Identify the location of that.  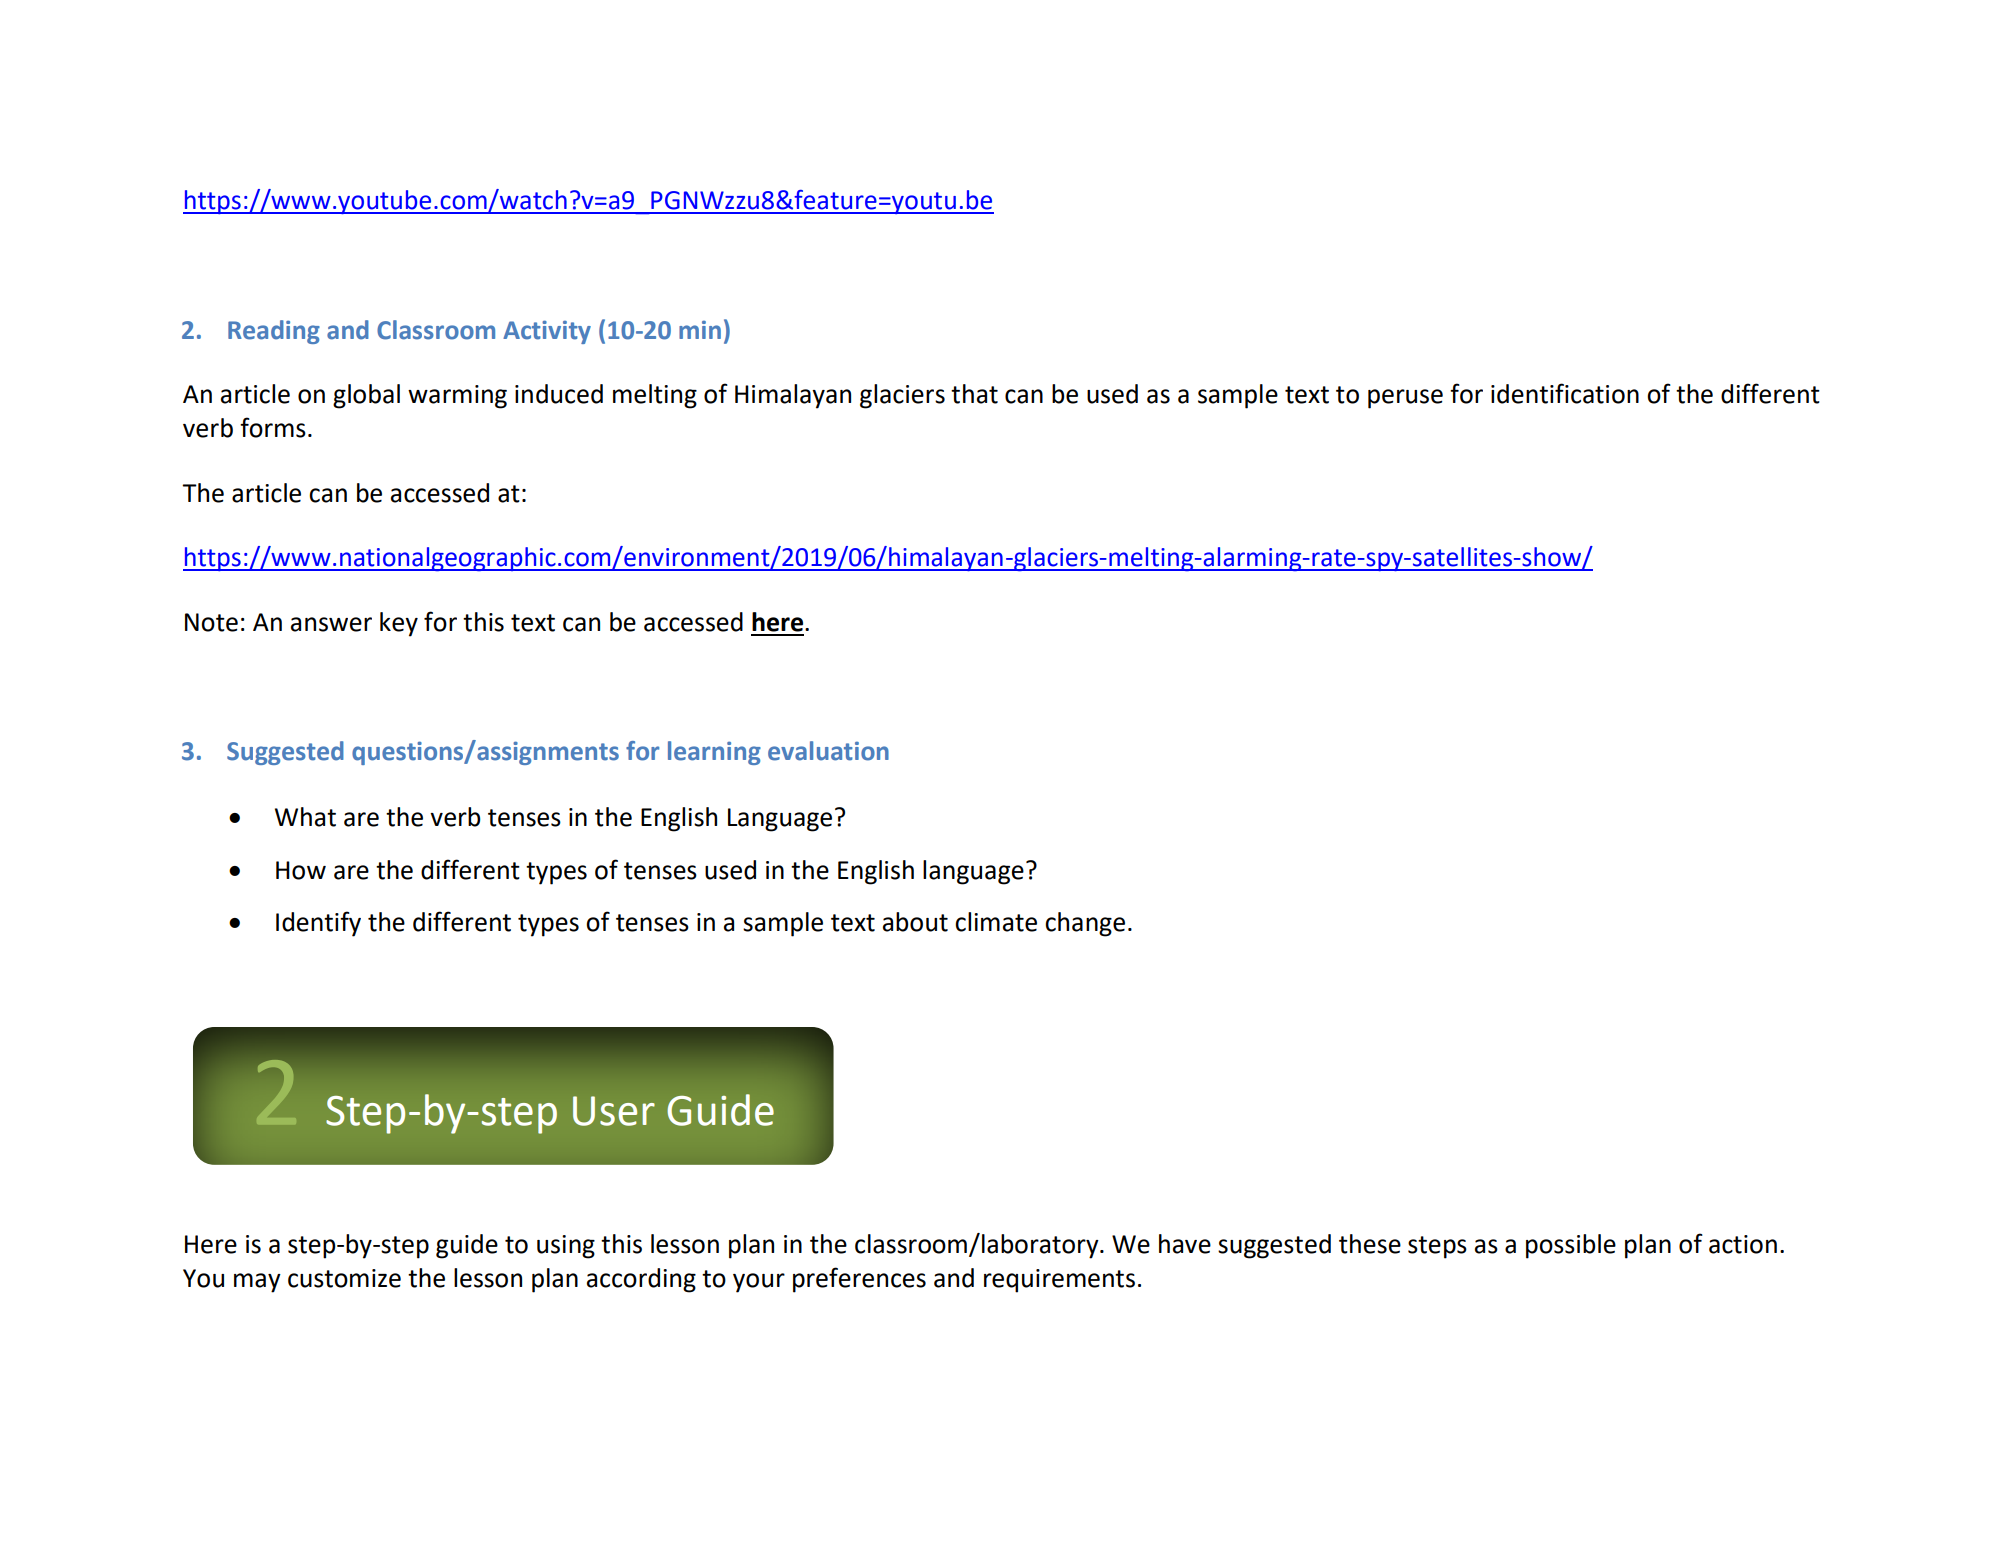
(974, 394).
